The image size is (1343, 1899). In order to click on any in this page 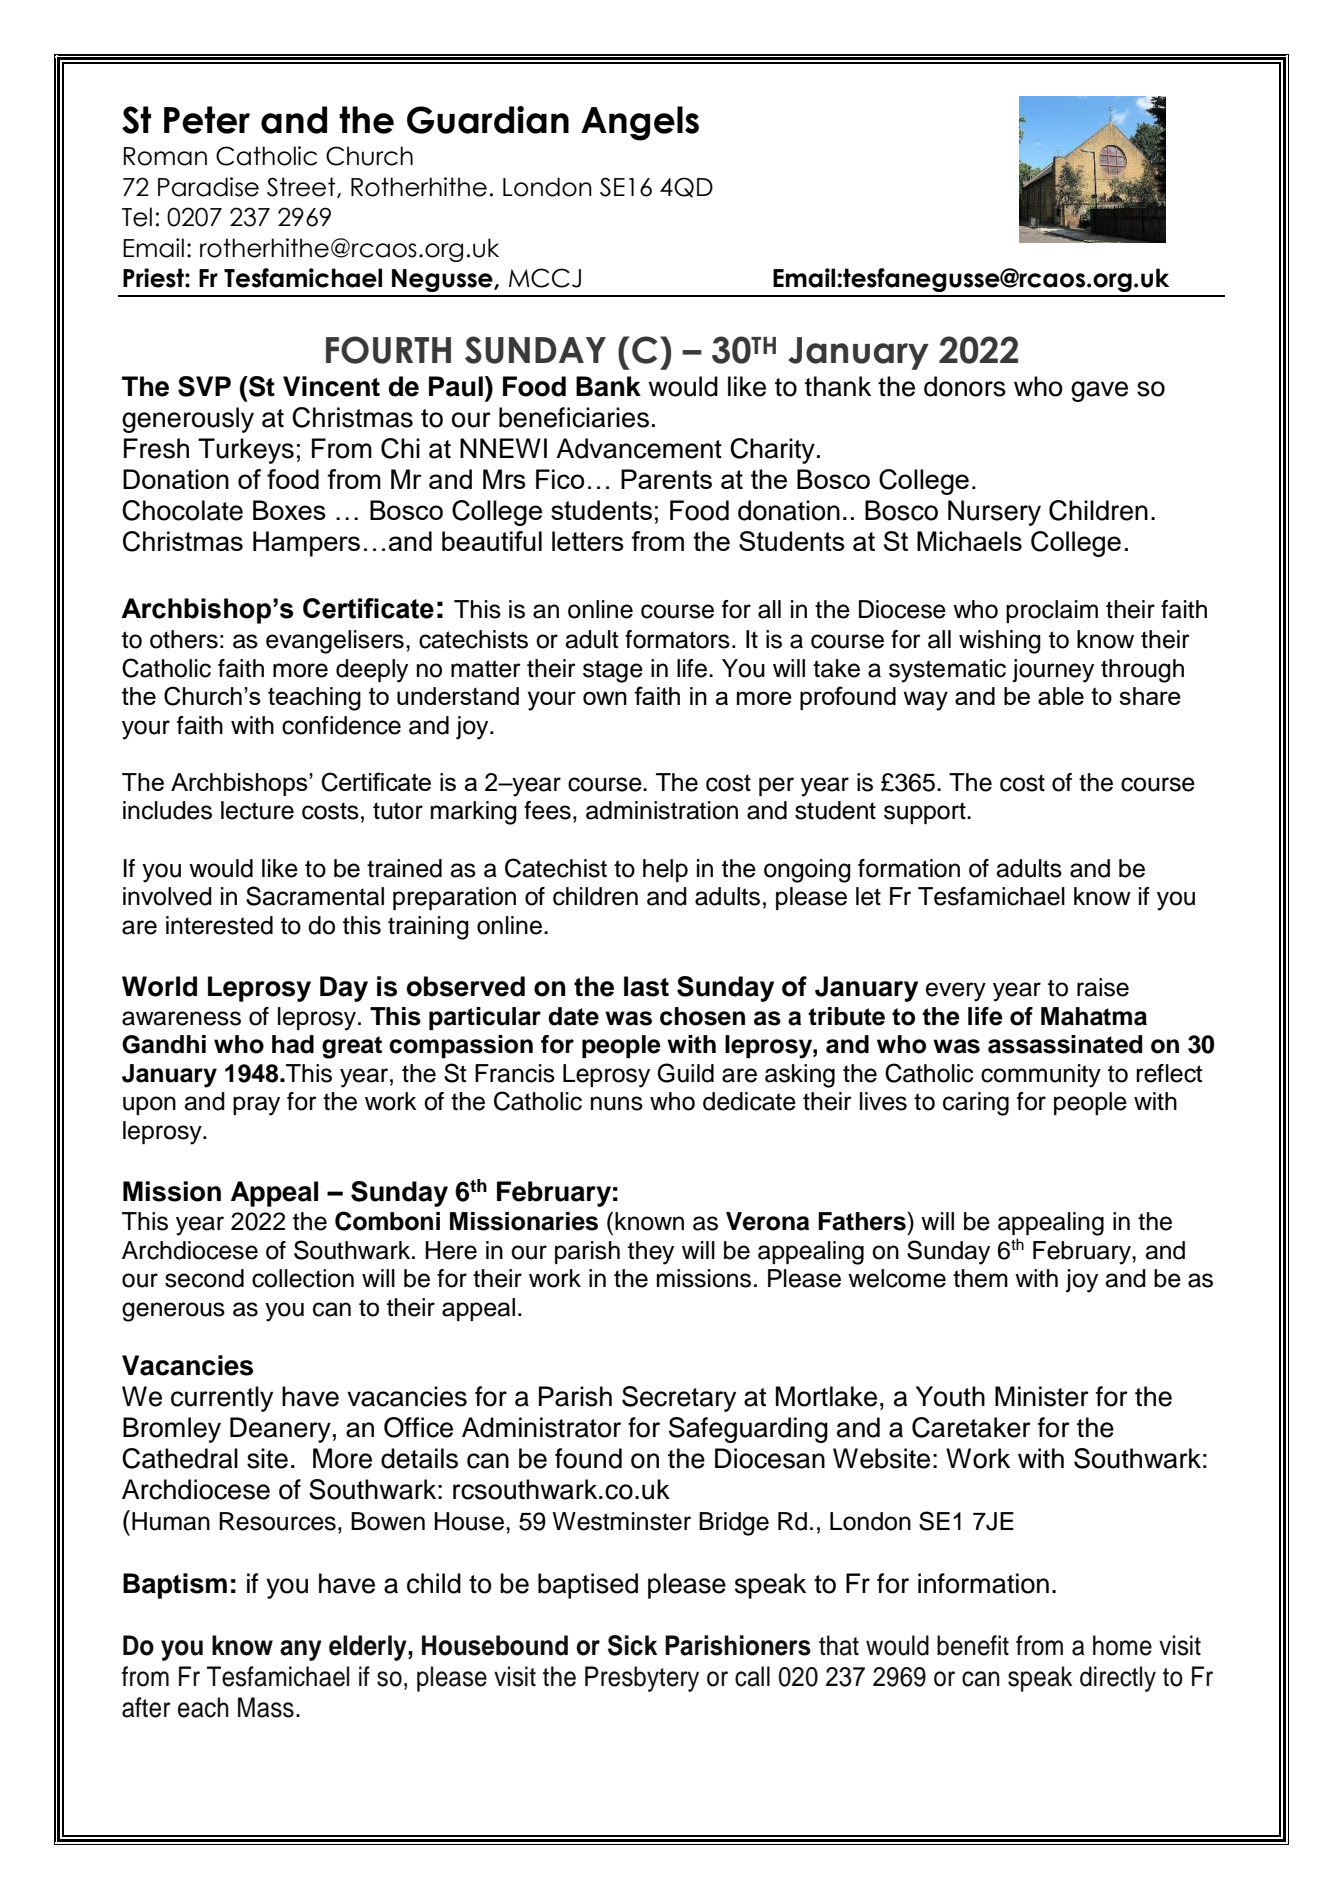, I will do `click(301, 1650)`.
